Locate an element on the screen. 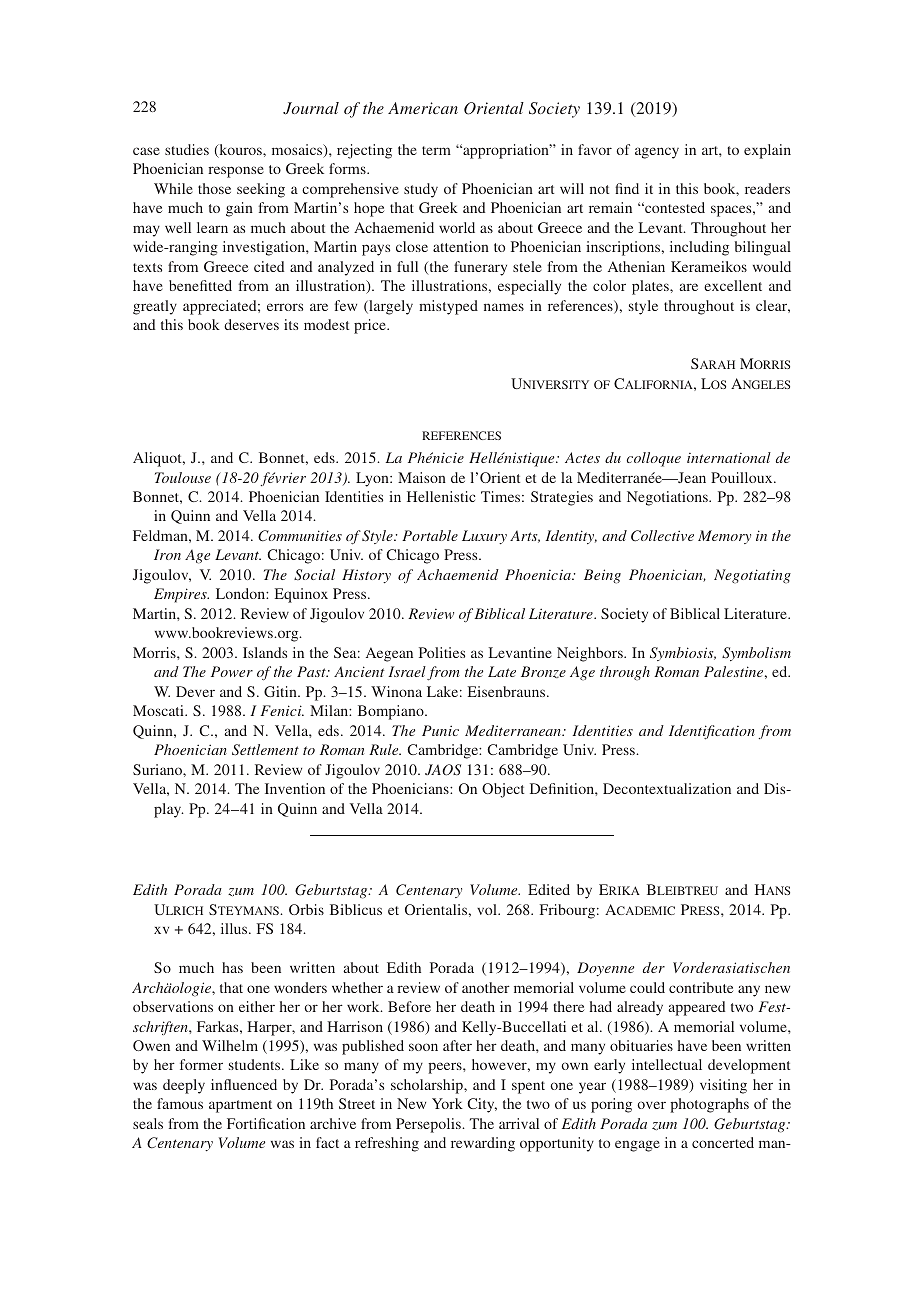 This screenshot has width=924, height=1307. apartment is located at coordinates (240, 1106).
